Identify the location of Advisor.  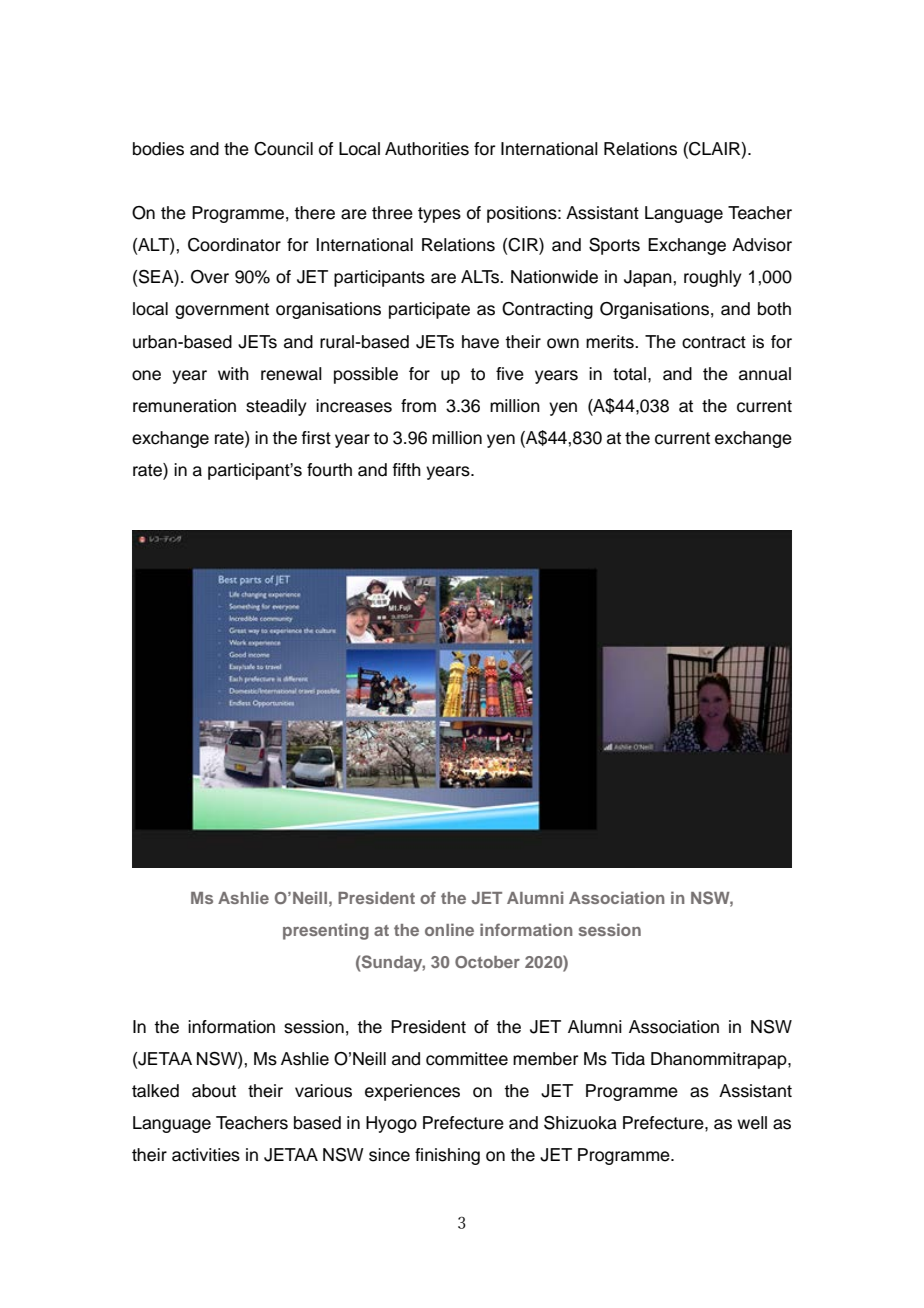
(762, 245).
